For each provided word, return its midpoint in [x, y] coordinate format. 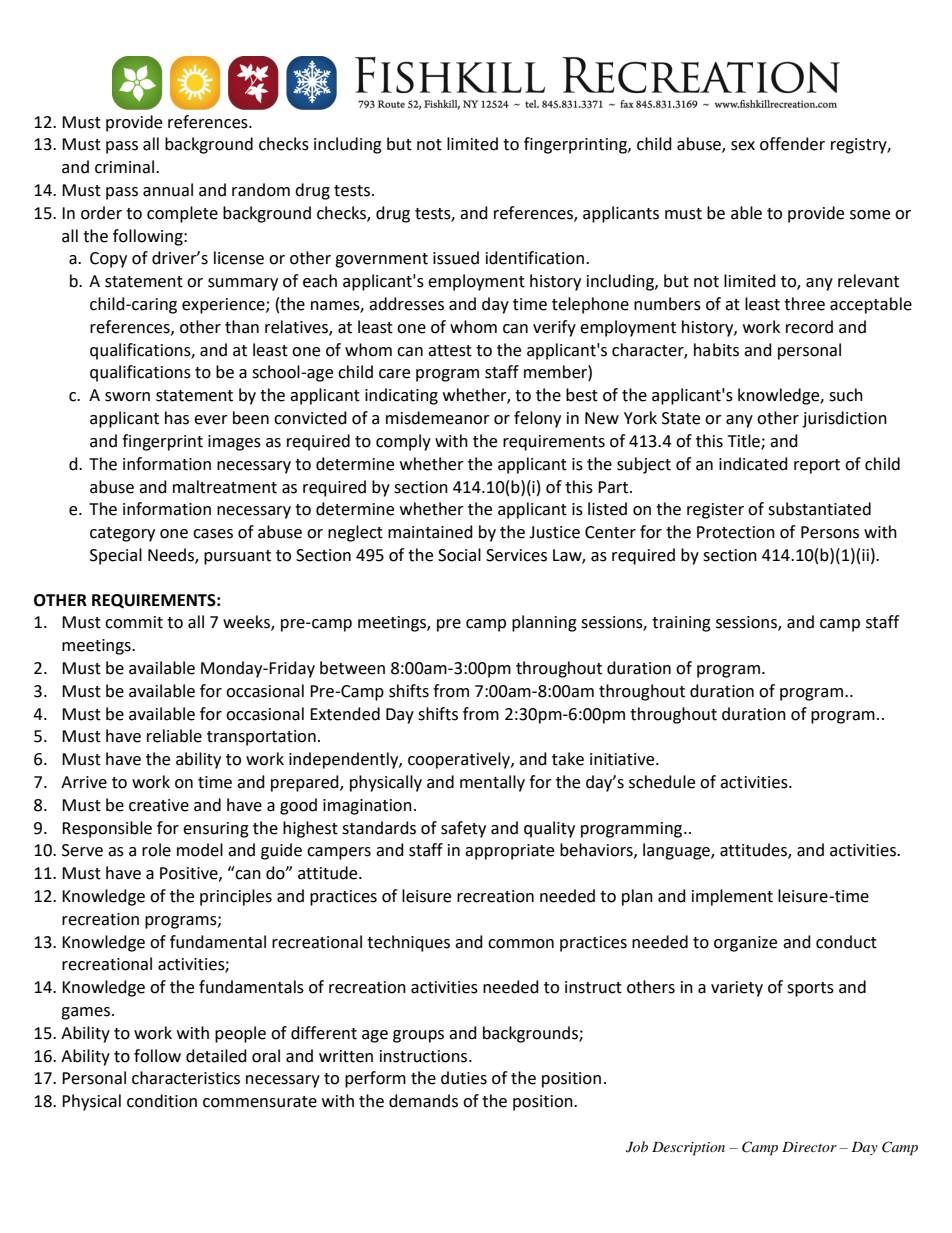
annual [168, 190]
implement [732, 897]
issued [456, 258]
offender [792, 144]
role [156, 850]
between [352, 668]
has [177, 418]
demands [423, 1101]
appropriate [509, 852]
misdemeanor [438, 418]
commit [134, 622]
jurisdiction [844, 419]
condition [162, 1101]
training [681, 624]
